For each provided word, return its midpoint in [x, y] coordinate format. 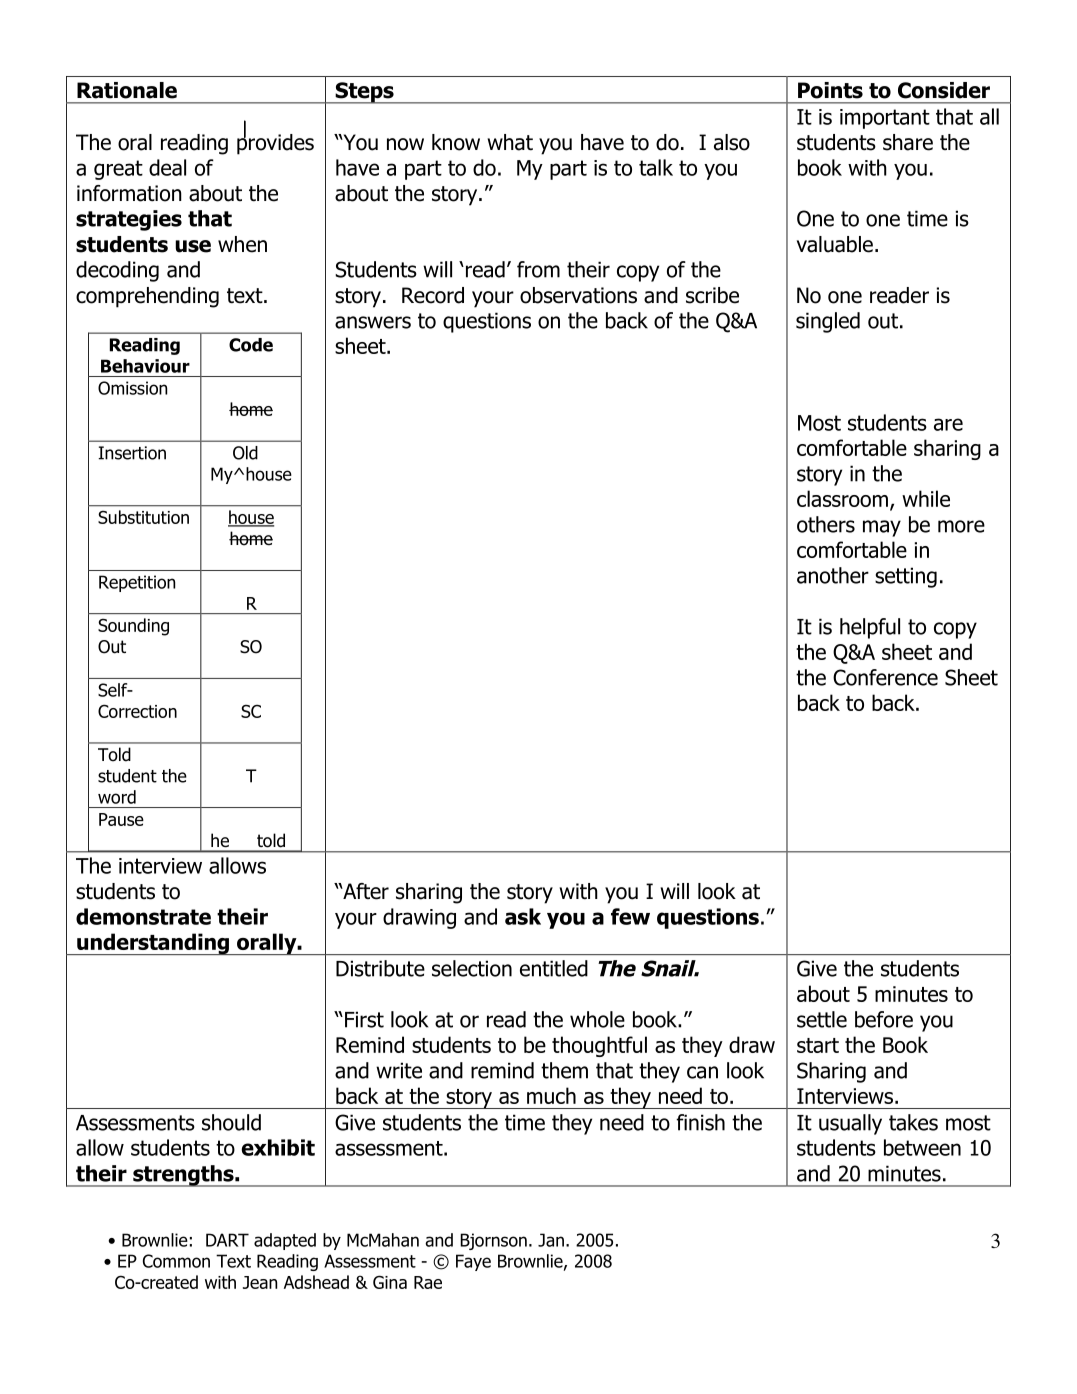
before [884, 1019]
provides [275, 143]
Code [251, 345]
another [833, 575]
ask [523, 916]
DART [227, 1240]
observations [578, 295]
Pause [121, 819]
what [510, 142]
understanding [153, 944]
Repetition [137, 583]
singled [828, 322]
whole [597, 1019]
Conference [885, 677]
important [885, 119]
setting [906, 577]
